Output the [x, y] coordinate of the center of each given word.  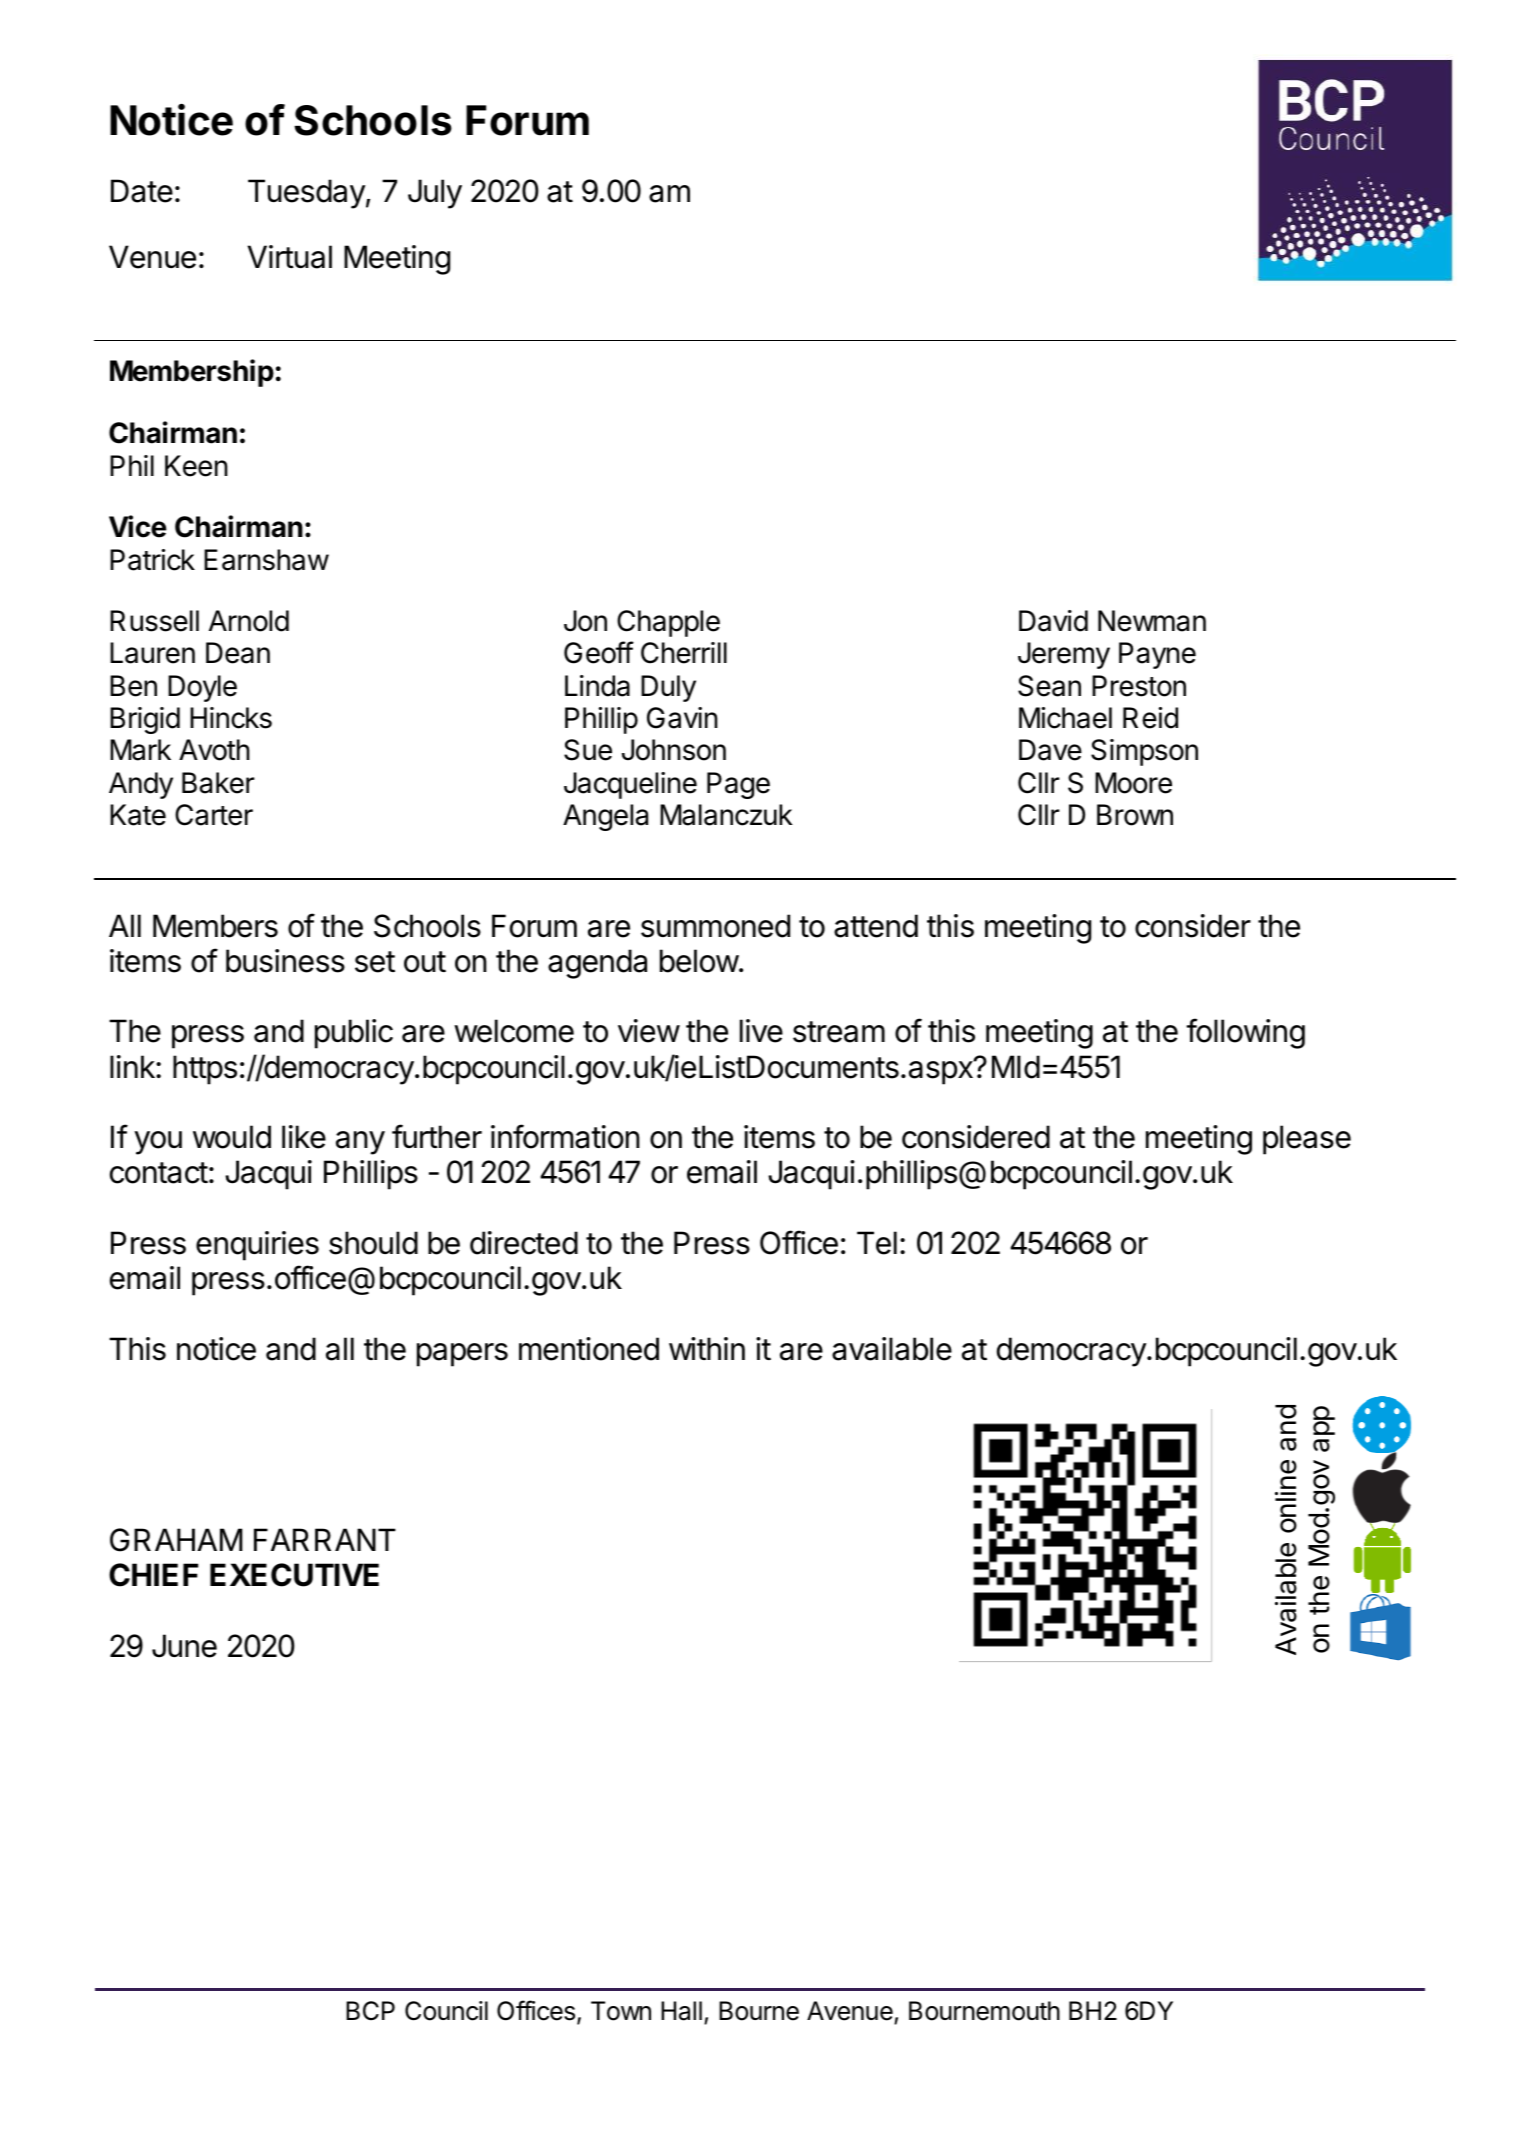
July [435, 194]
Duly [668, 688]
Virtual [289, 257]
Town [621, 2011]
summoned [715, 926]
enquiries [257, 1246]
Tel [877, 1243]
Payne [1157, 655]
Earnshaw [266, 560]
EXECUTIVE [294, 1575]
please [1307, 1140]
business [285, 961]
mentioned [589, 1349]
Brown [1135, 815]
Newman [1152, 621]
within [707, 1348]
